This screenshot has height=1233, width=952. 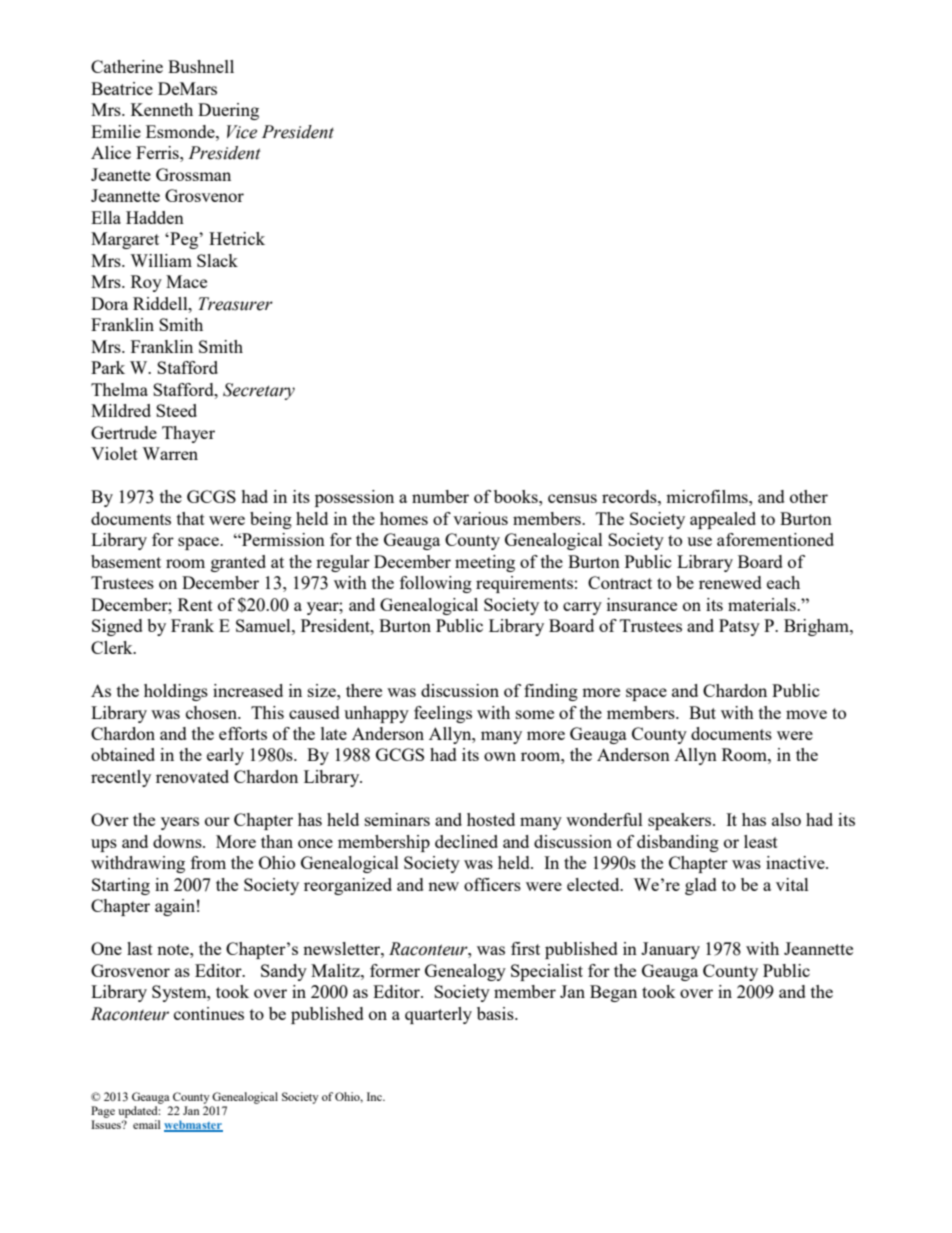 I want to click on other, so click(x=809, y=496).
